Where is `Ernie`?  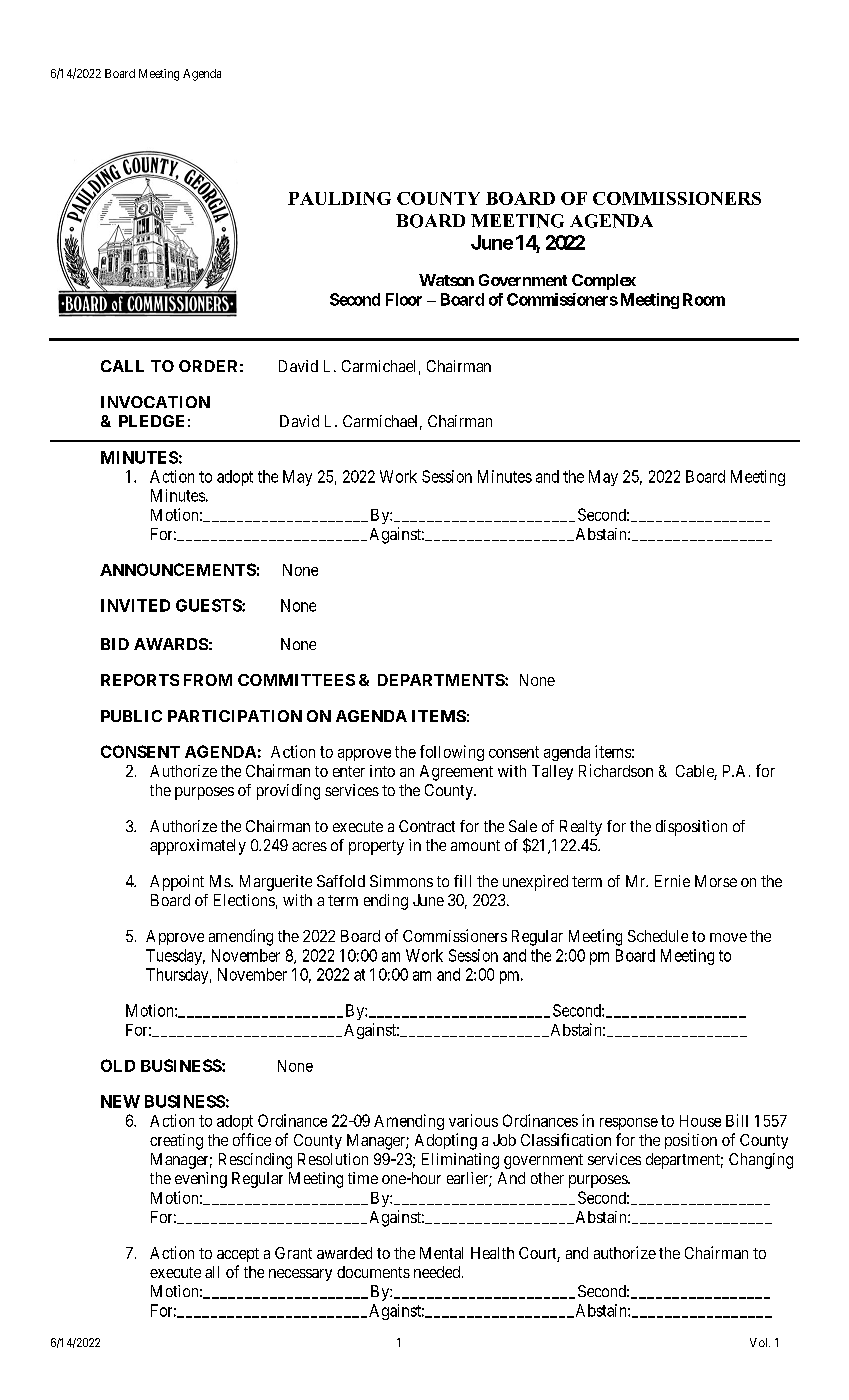 Ernie is located at coordinates (672, 881).
